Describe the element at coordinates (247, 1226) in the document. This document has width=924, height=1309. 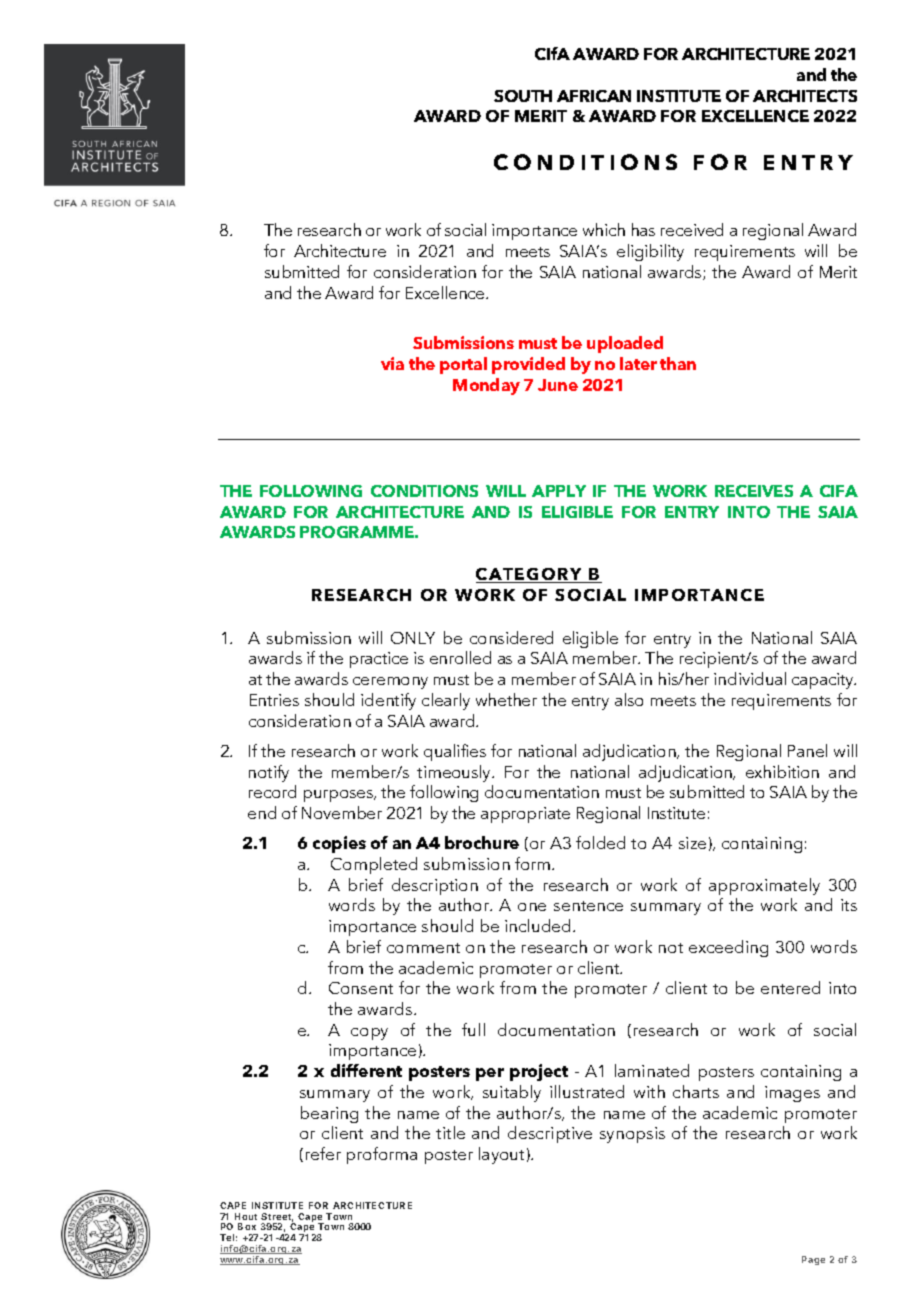
I see `Box` at that location.
